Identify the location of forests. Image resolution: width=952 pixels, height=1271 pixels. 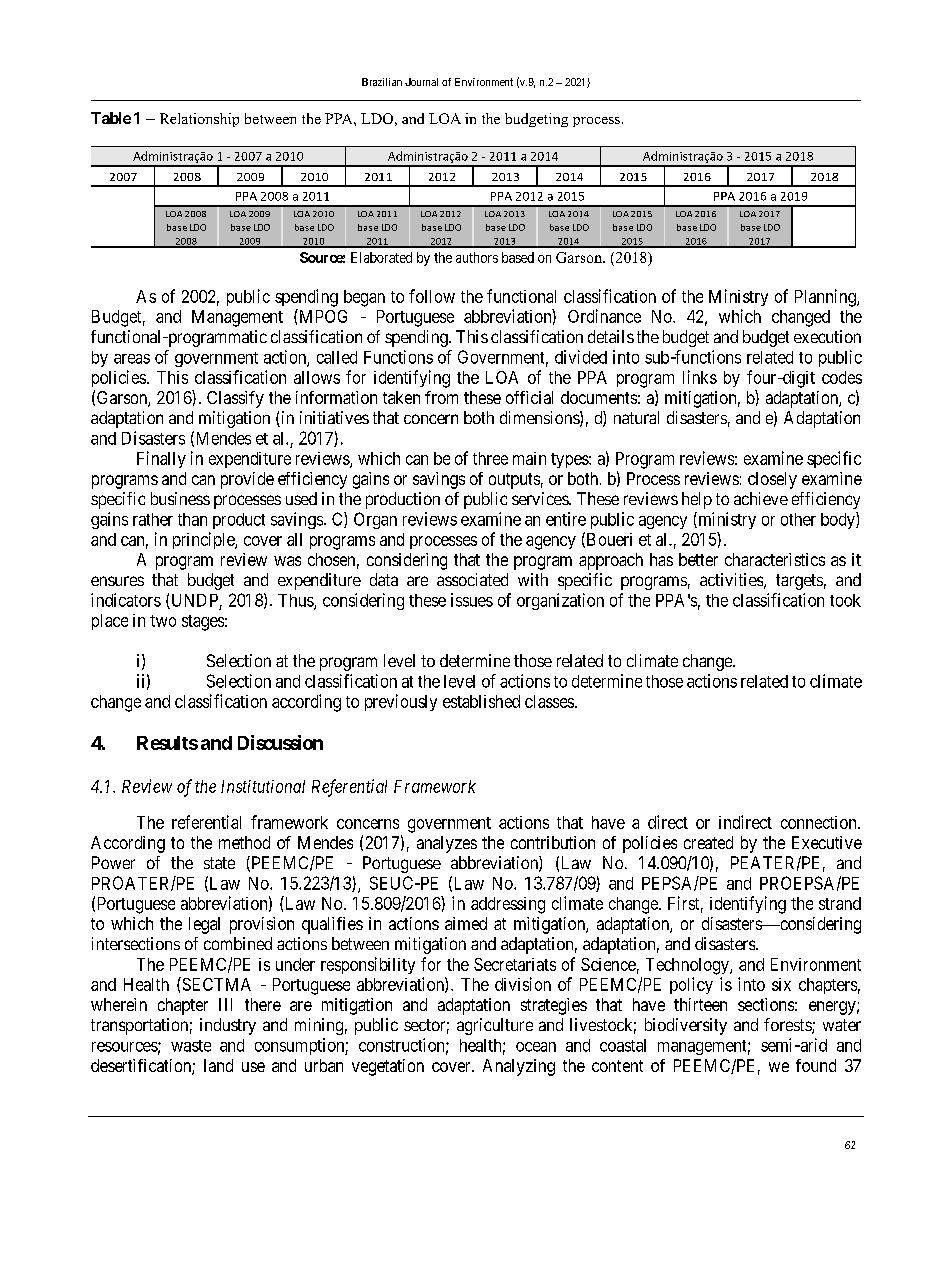
(788, 1026).
